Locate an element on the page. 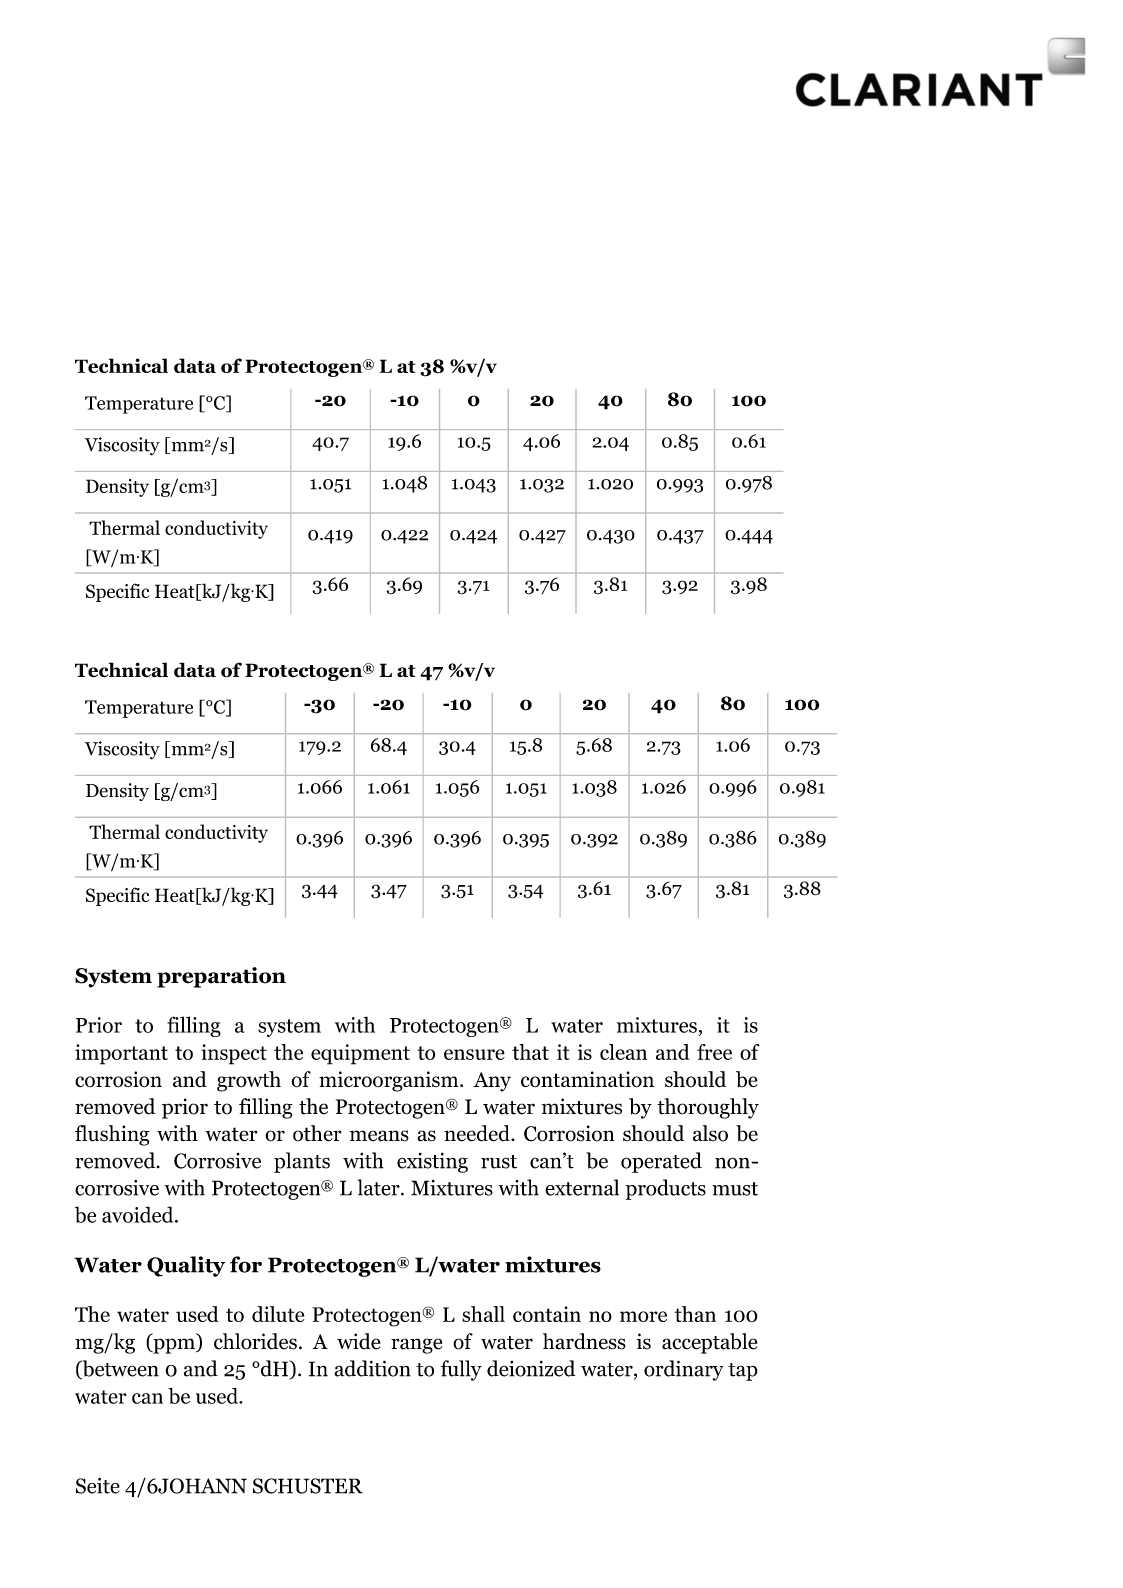 The height and width of the document is (1588, 1123). ordinary is located at coordinates (683, 1370).
